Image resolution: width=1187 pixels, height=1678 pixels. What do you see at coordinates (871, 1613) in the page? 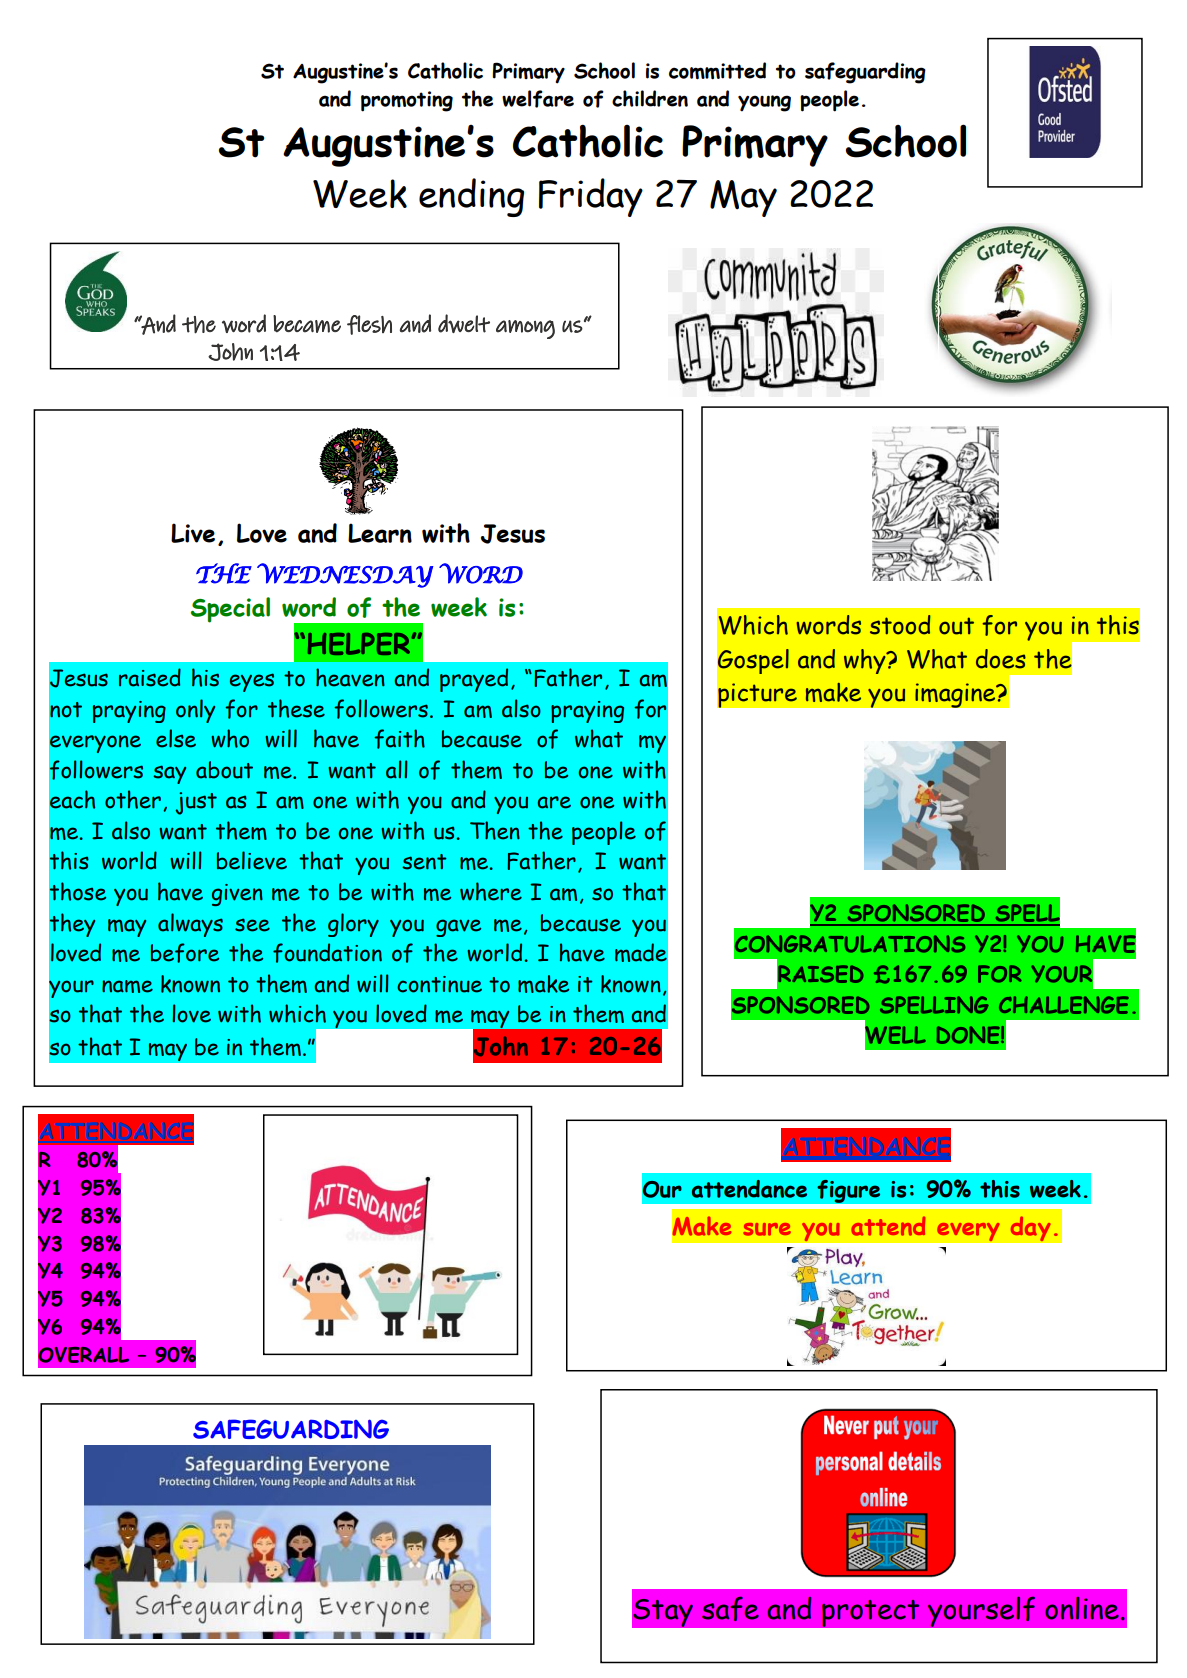
I see `protect` at bounding box center [871, 1613].
